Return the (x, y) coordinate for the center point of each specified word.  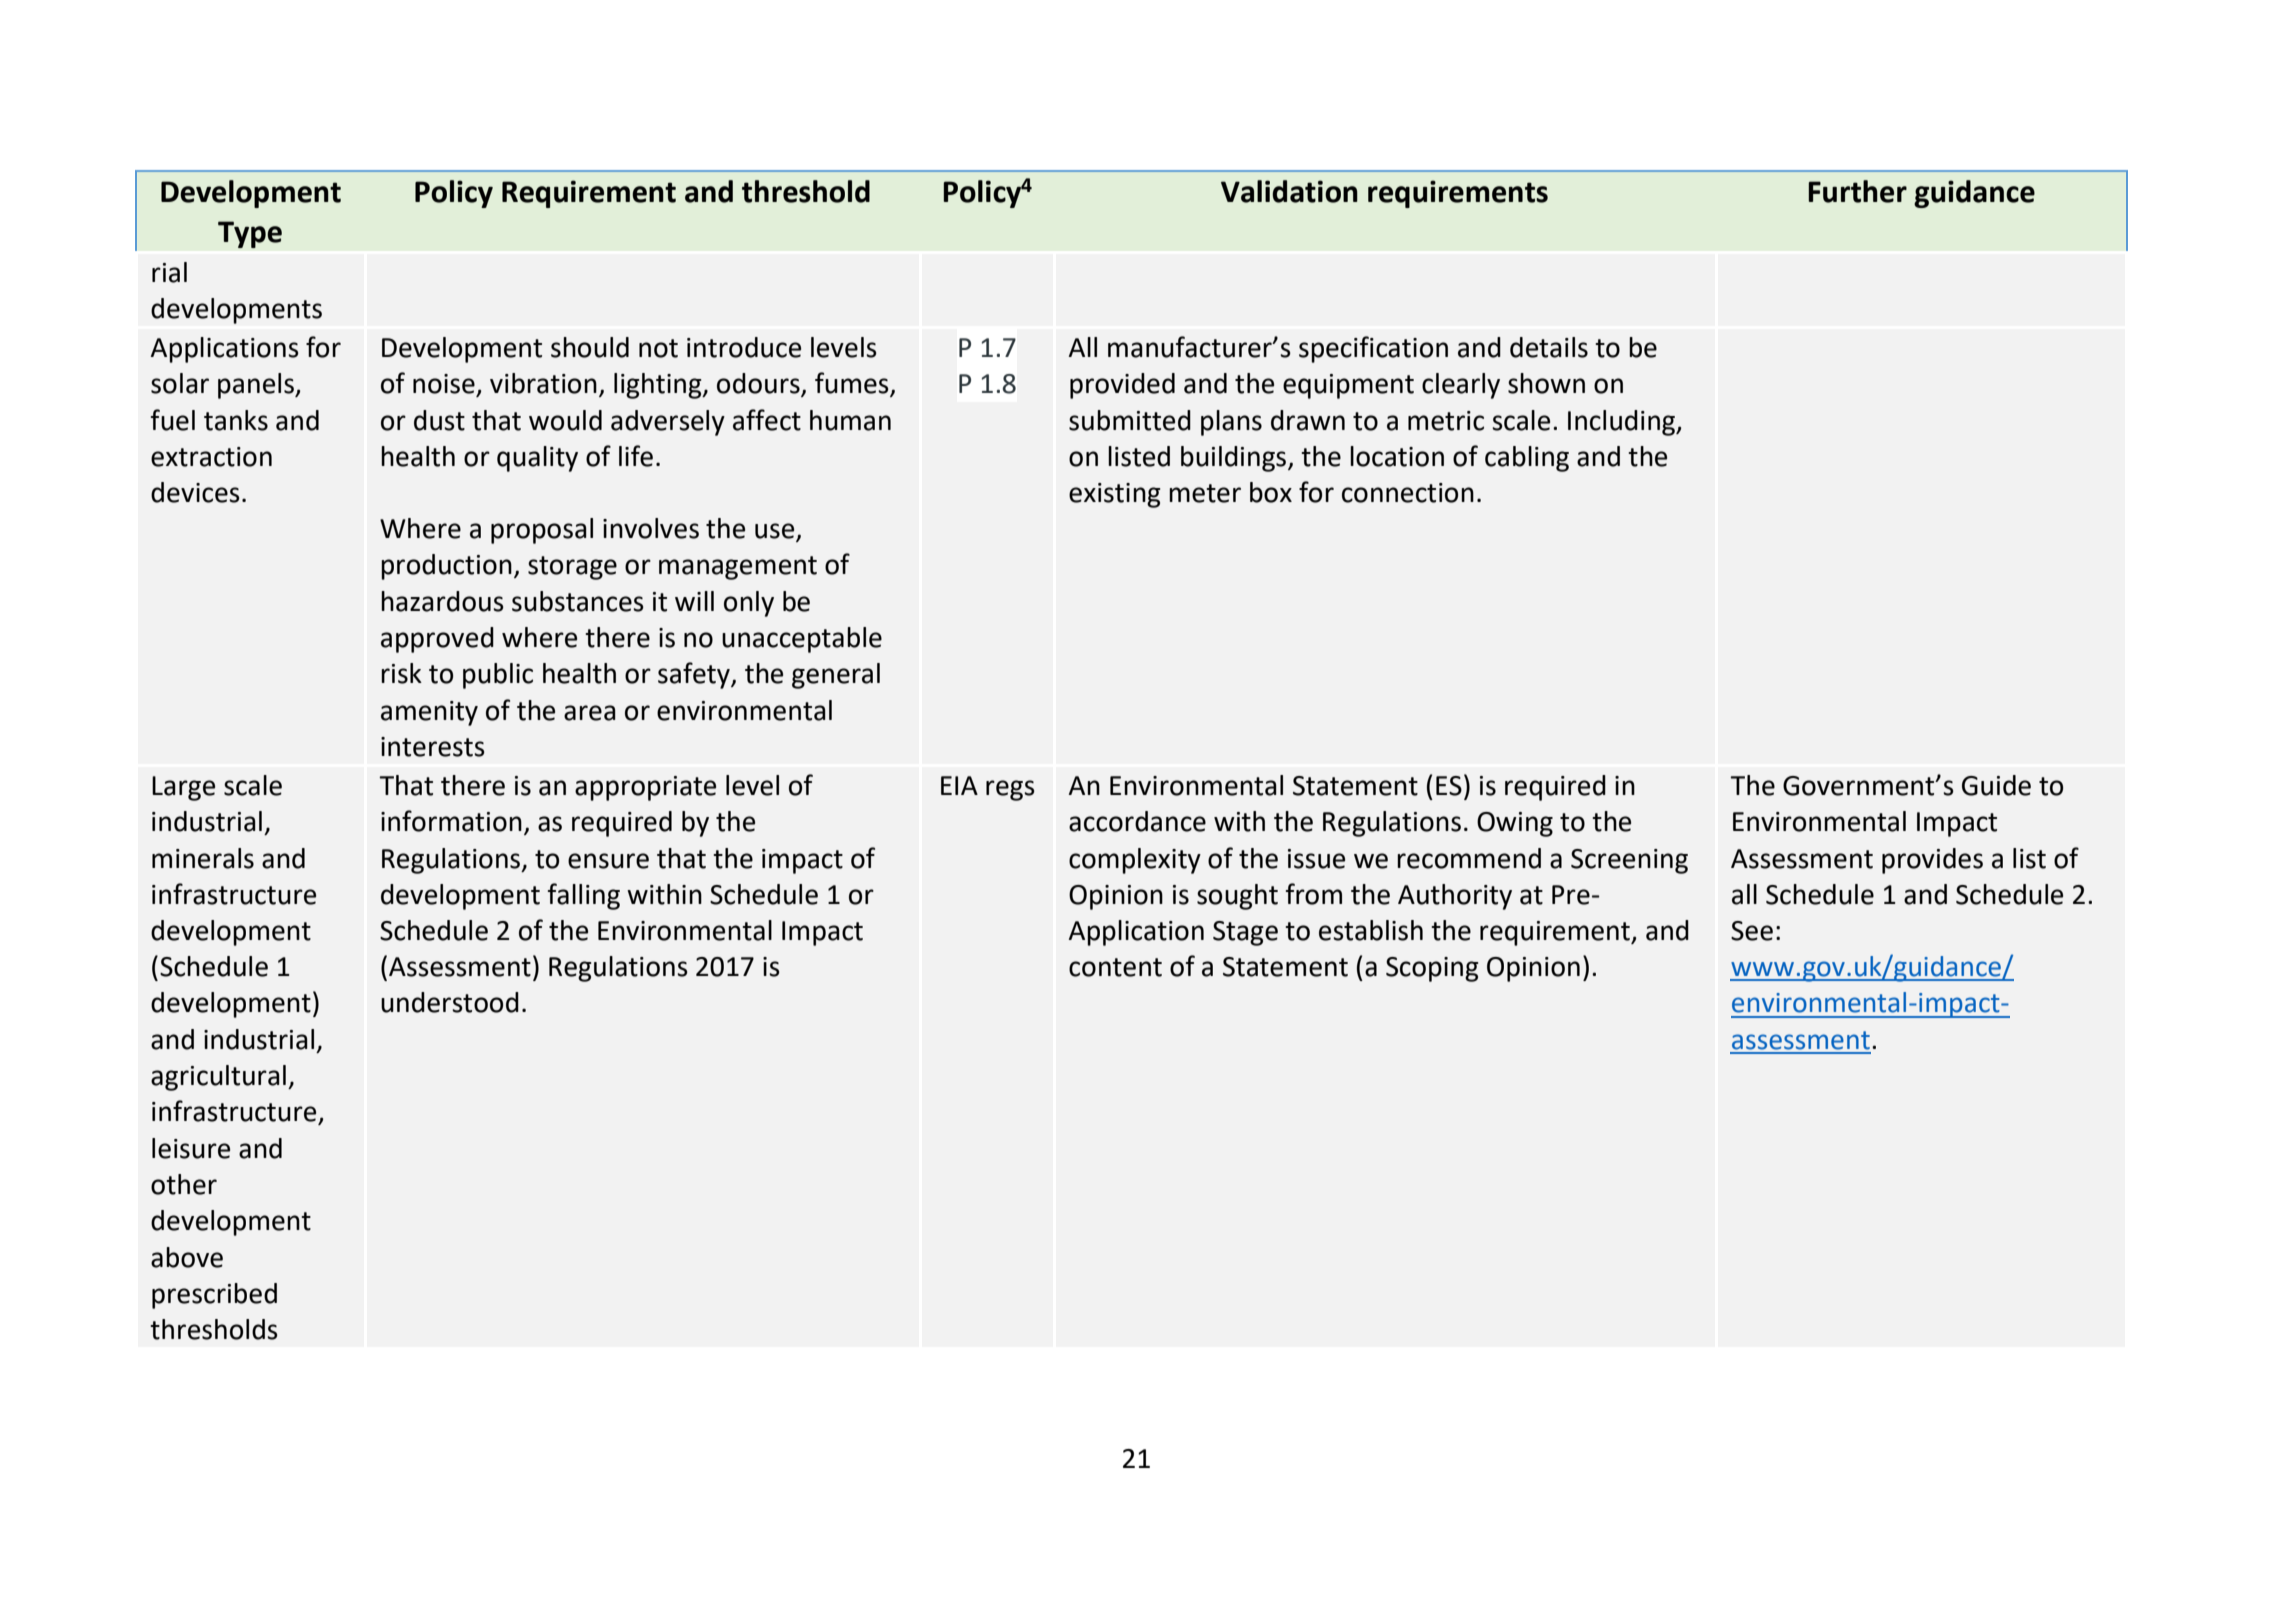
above (187, 1257)
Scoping (1432, 969)
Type (250, 234)
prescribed (214, 1296)
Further (1857, 191)
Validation (1289, 191)
